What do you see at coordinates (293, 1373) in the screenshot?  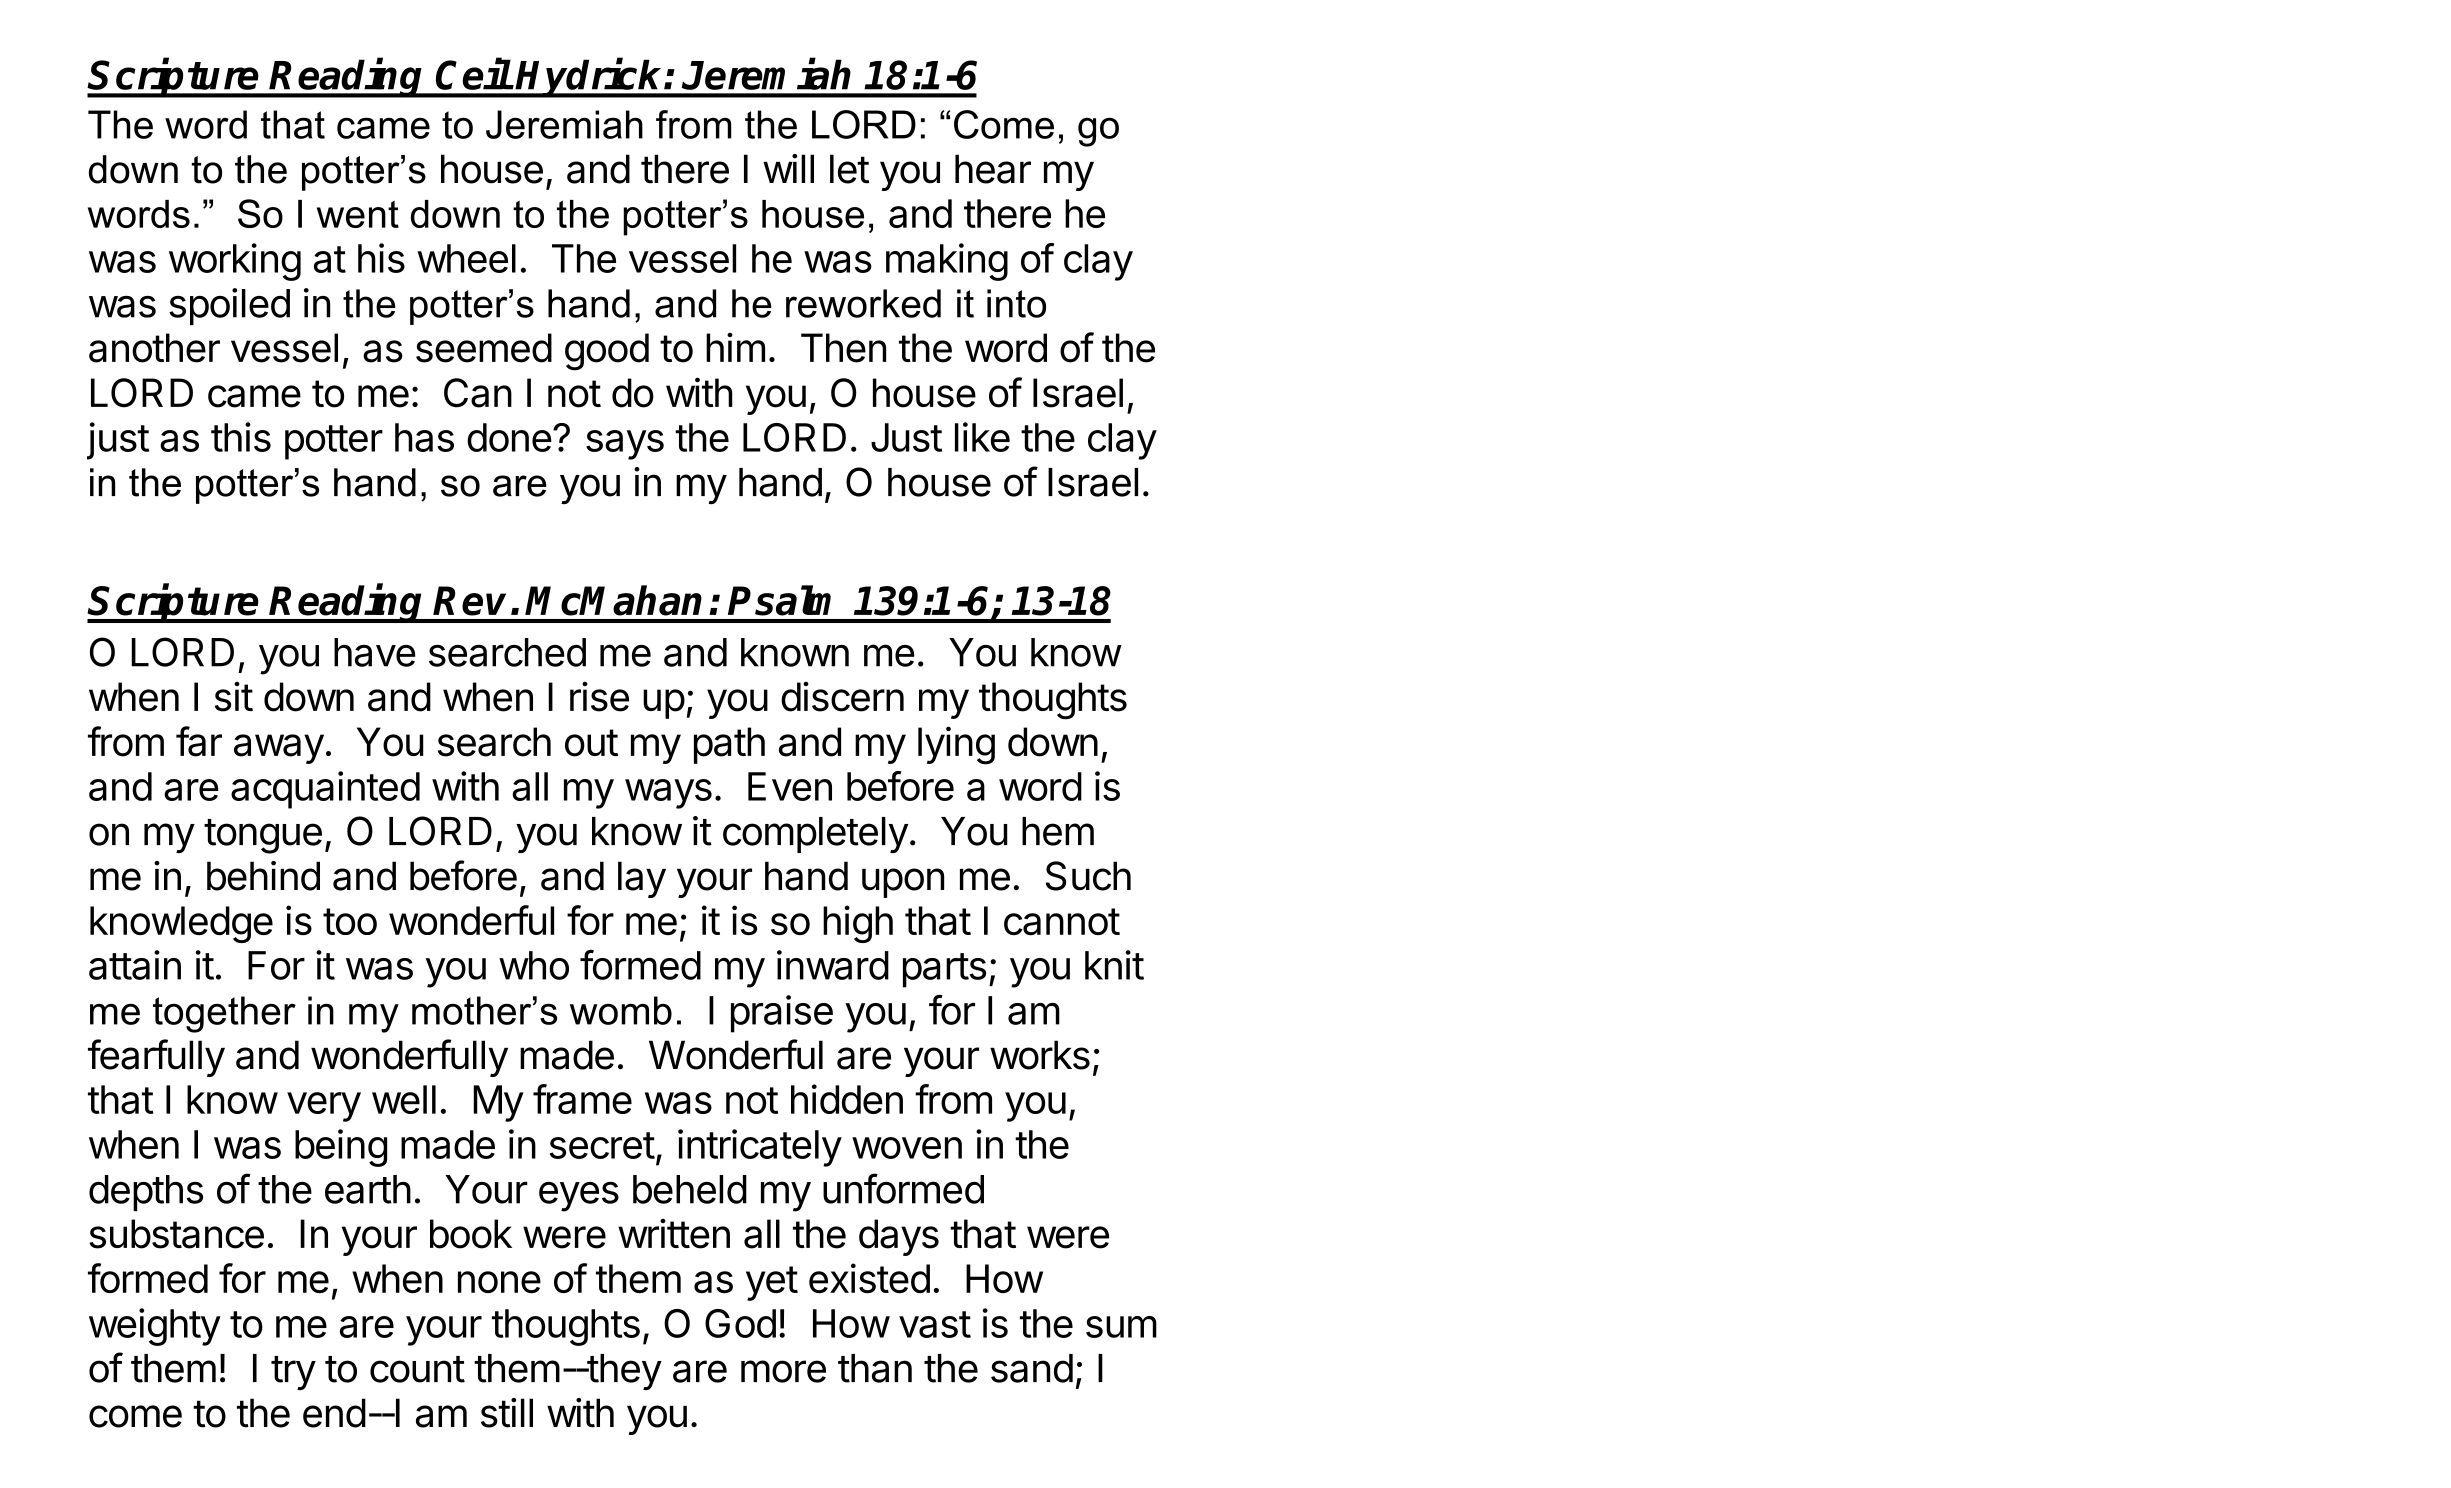 I see `try` at bounding box center [293, 1373].
